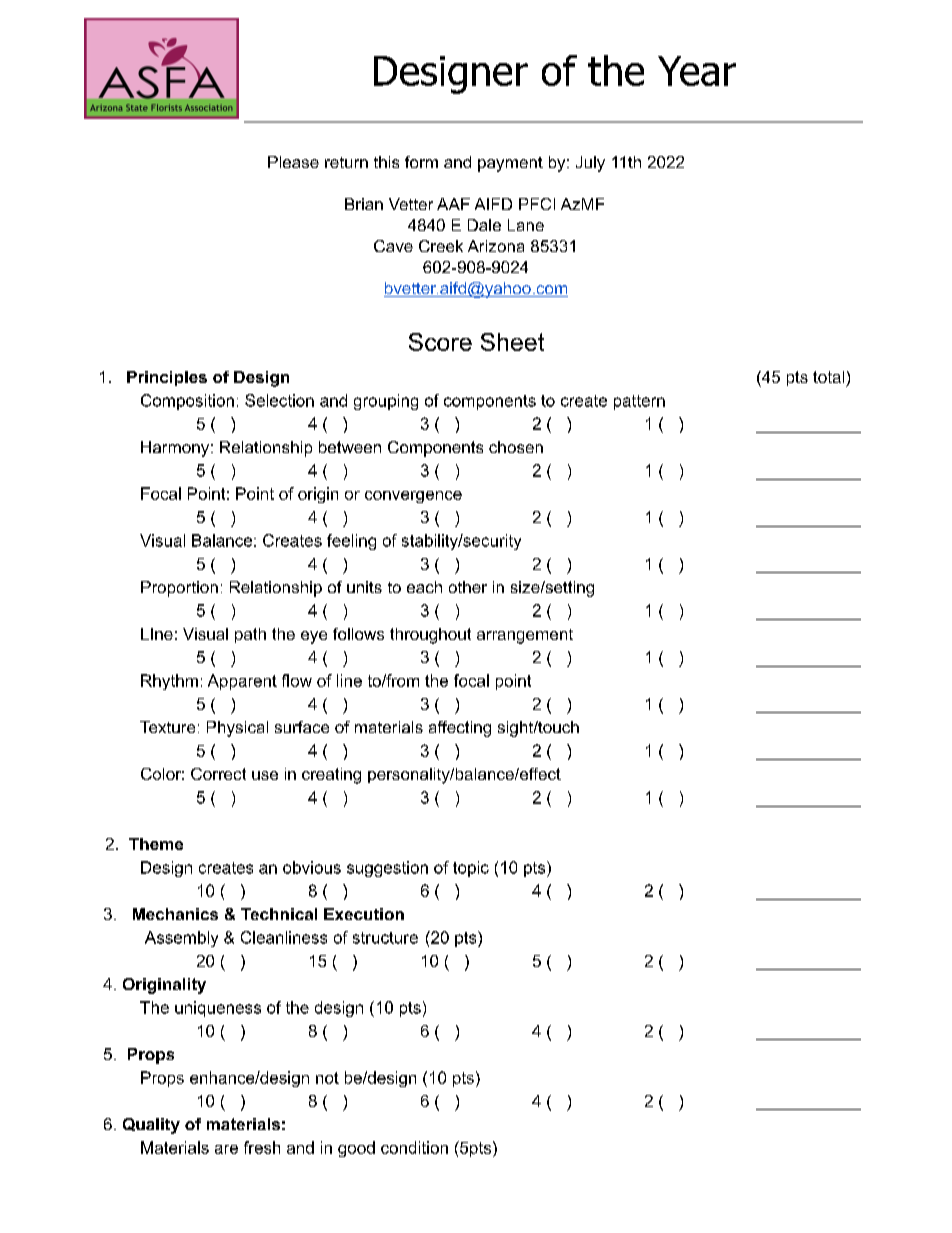  Describe the element at coordinates (176, 449) in the screenshot. I see `Harmony` at that location.
